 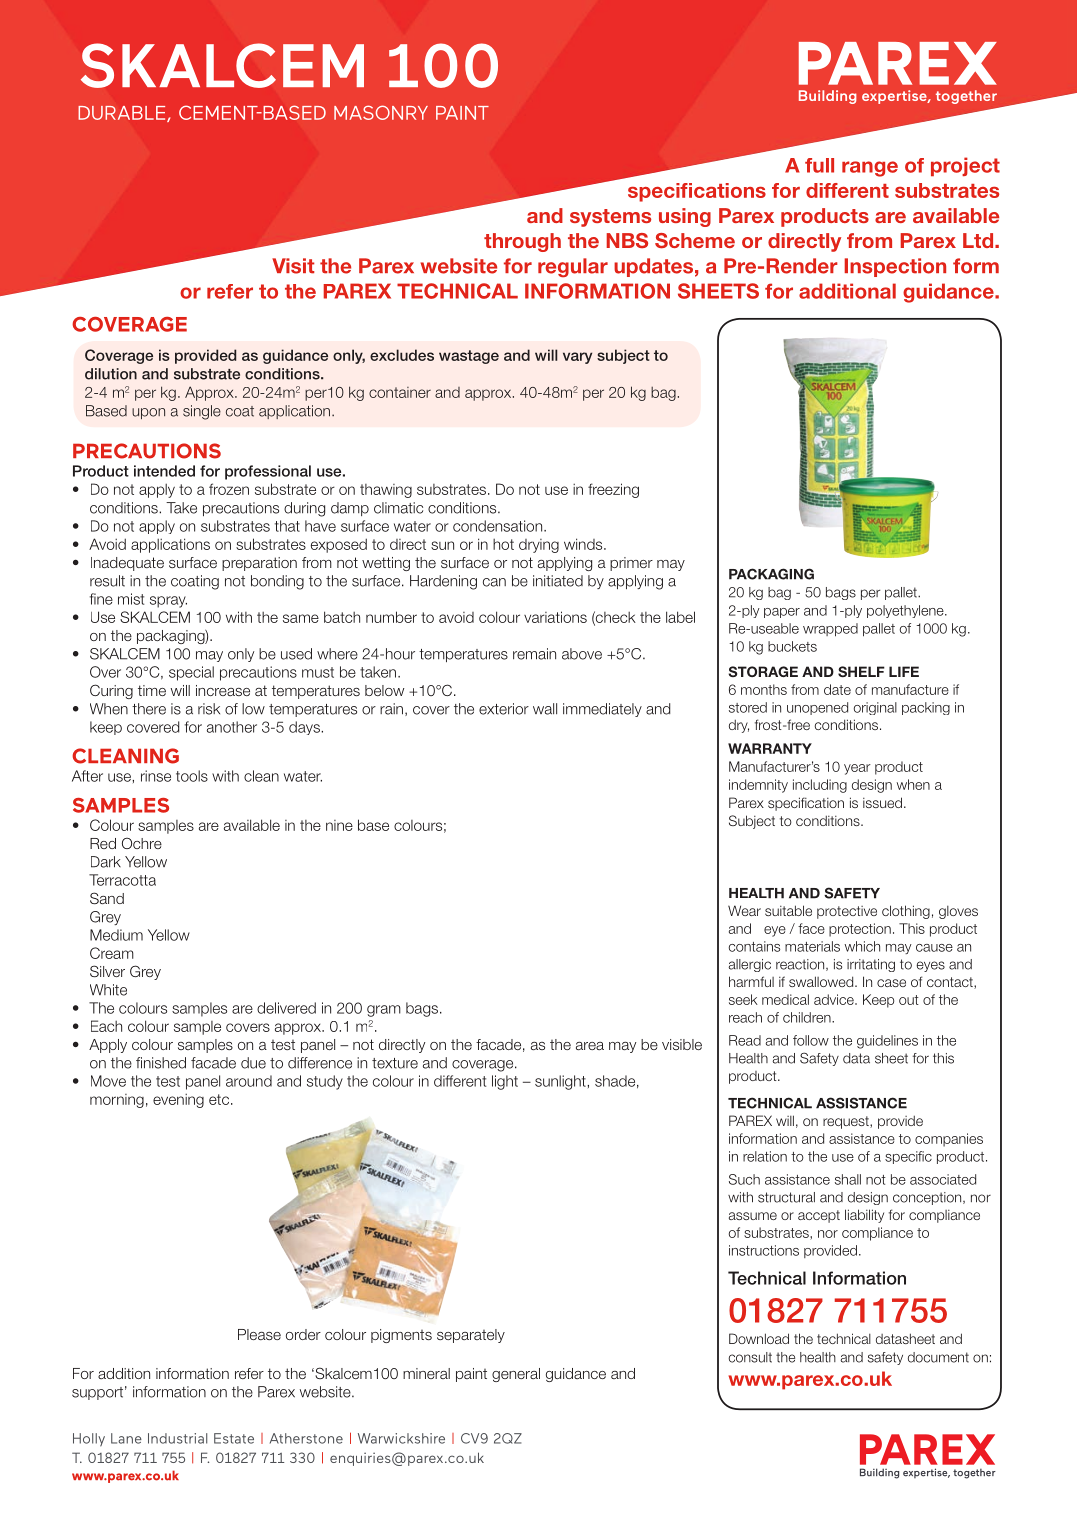 What do you see at coordinates (177, 1438) in the image?
I see `Industrial` at bounding box center [177, 1438].
